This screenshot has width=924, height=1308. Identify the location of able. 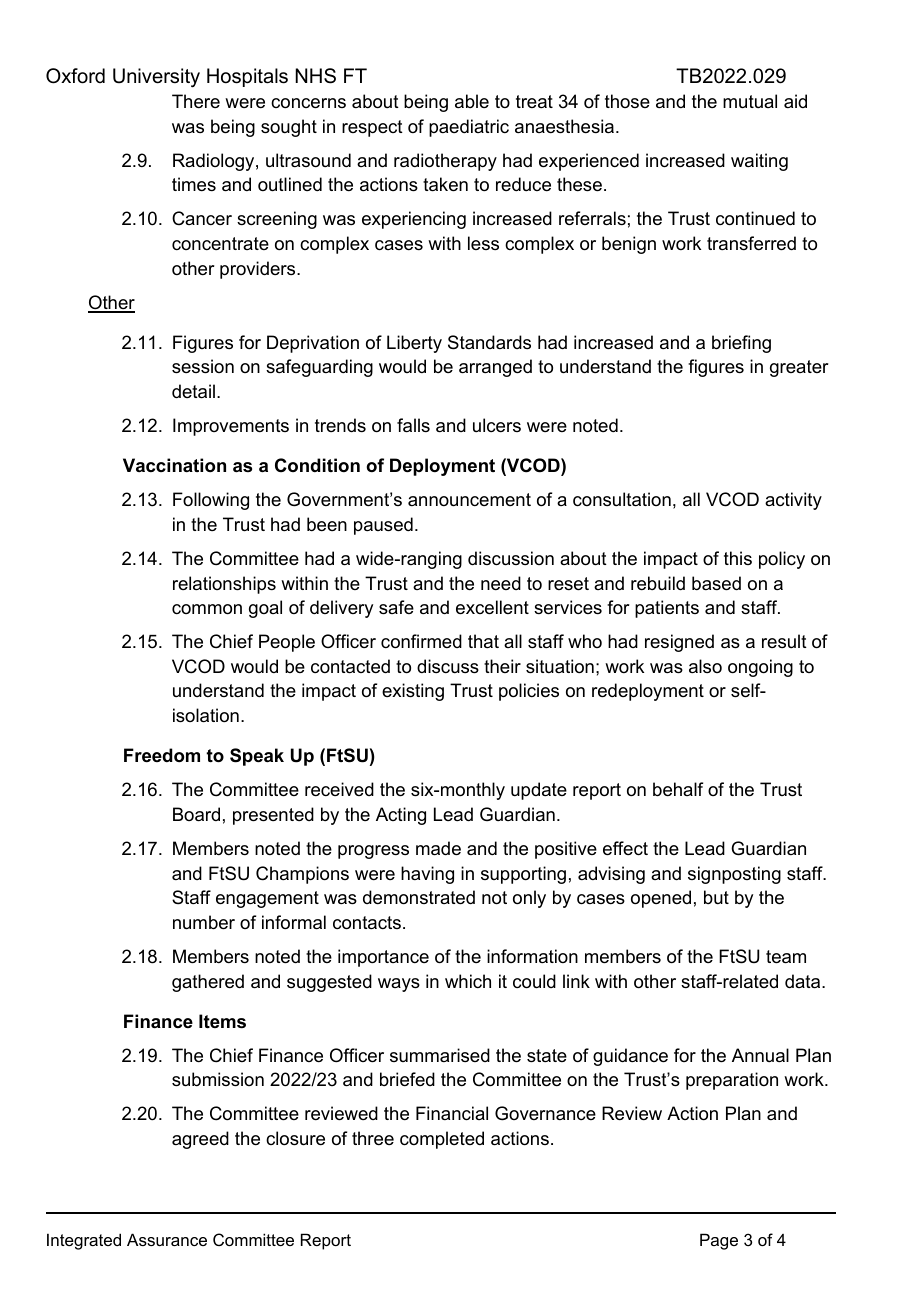
(472, 101).
